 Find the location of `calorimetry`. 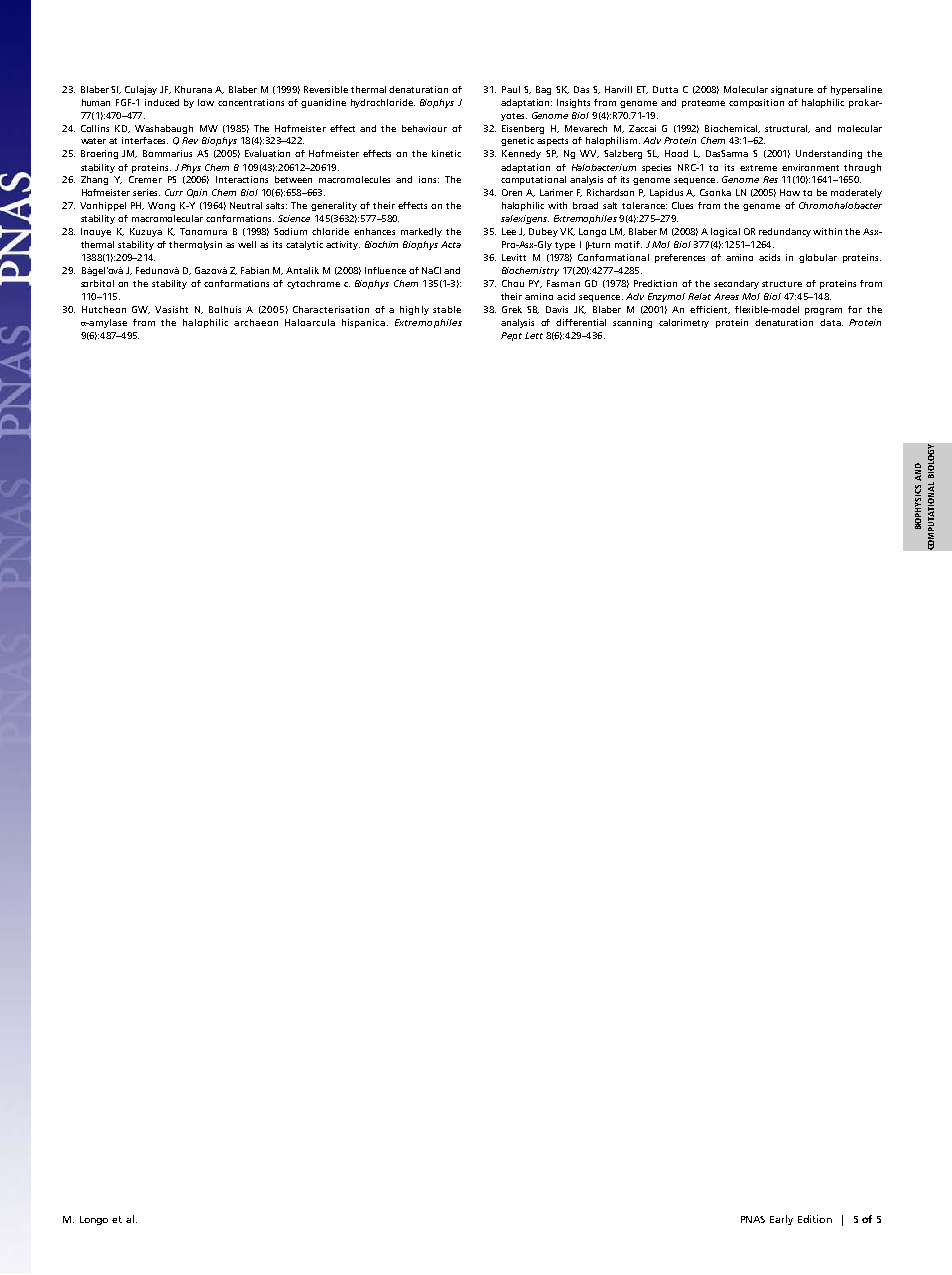

calorimetry is located at coordinates (684, 323).
